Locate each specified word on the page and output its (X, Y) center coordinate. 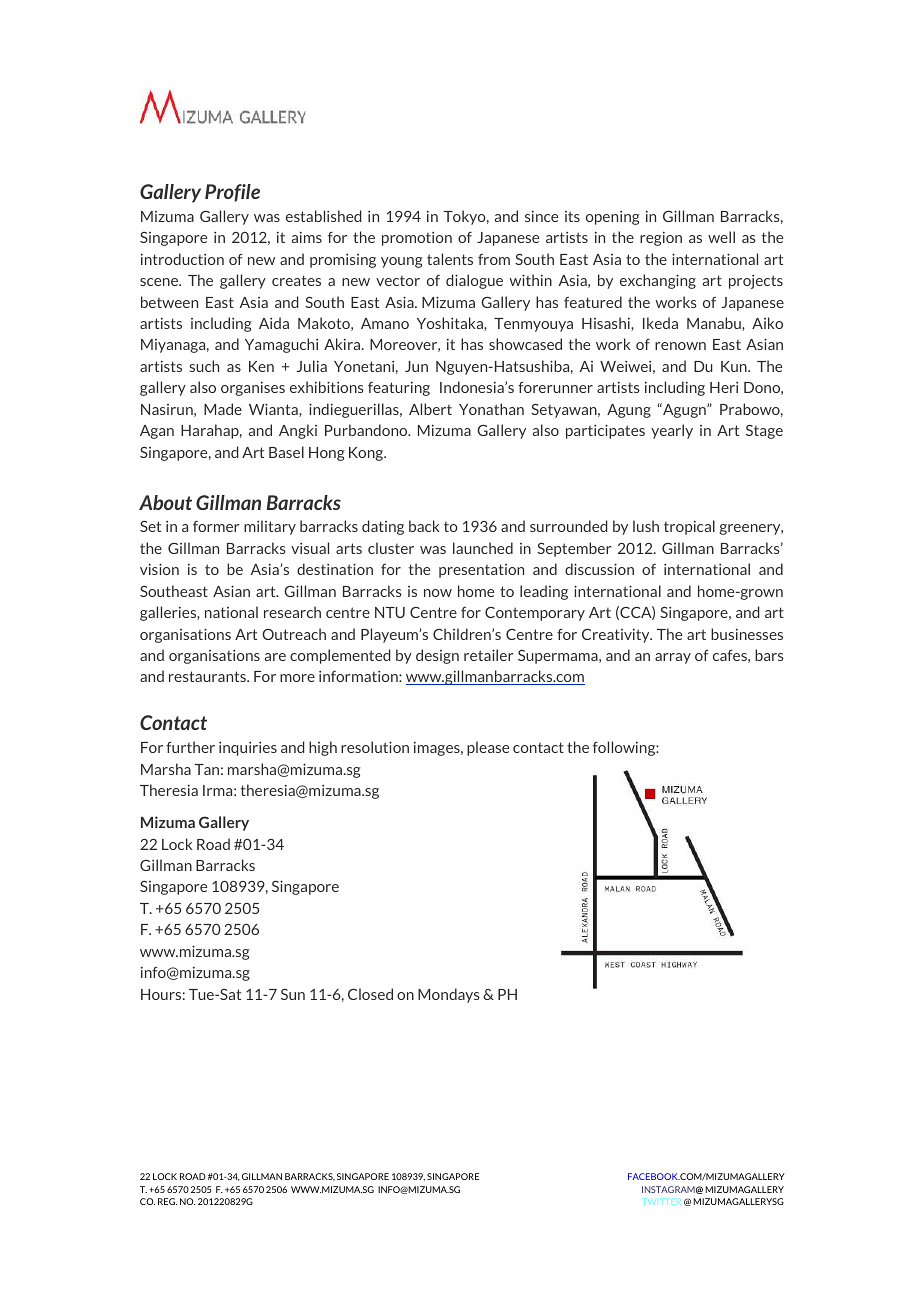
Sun (293, 994)
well (721, 237)
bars (769, 655)
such (204, 366)
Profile (232, 193)
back (424, 526)
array (673, 658)
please (488, 748)
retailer (489, 655)
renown (680, 346)
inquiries (248, 749)
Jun (416, 366)
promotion (417, 239)
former (216, 526)
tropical (689, 527)
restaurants (209, 676)
